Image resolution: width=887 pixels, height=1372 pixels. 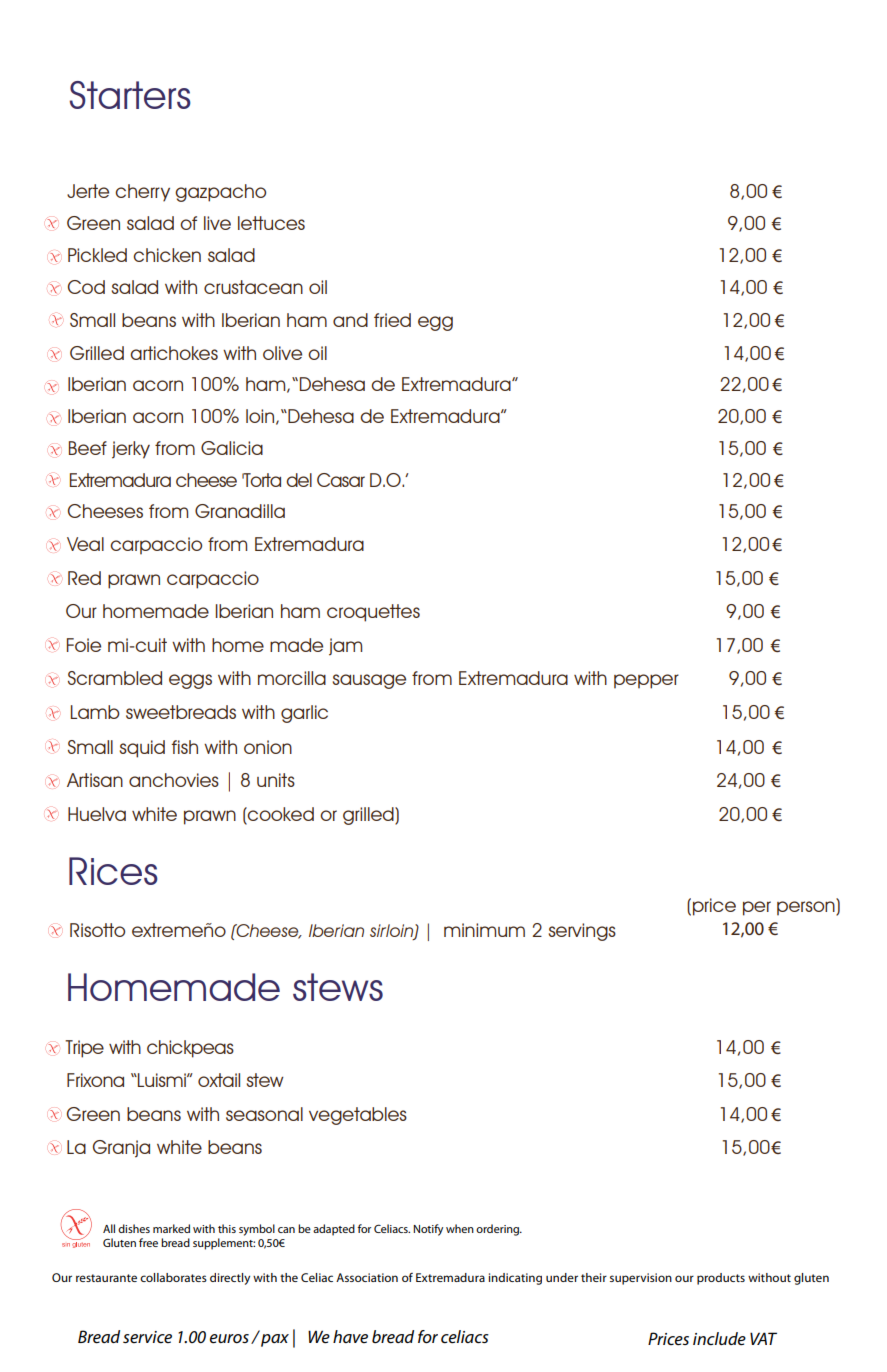 I want to click on Starters, so click(x=130, y=95).
